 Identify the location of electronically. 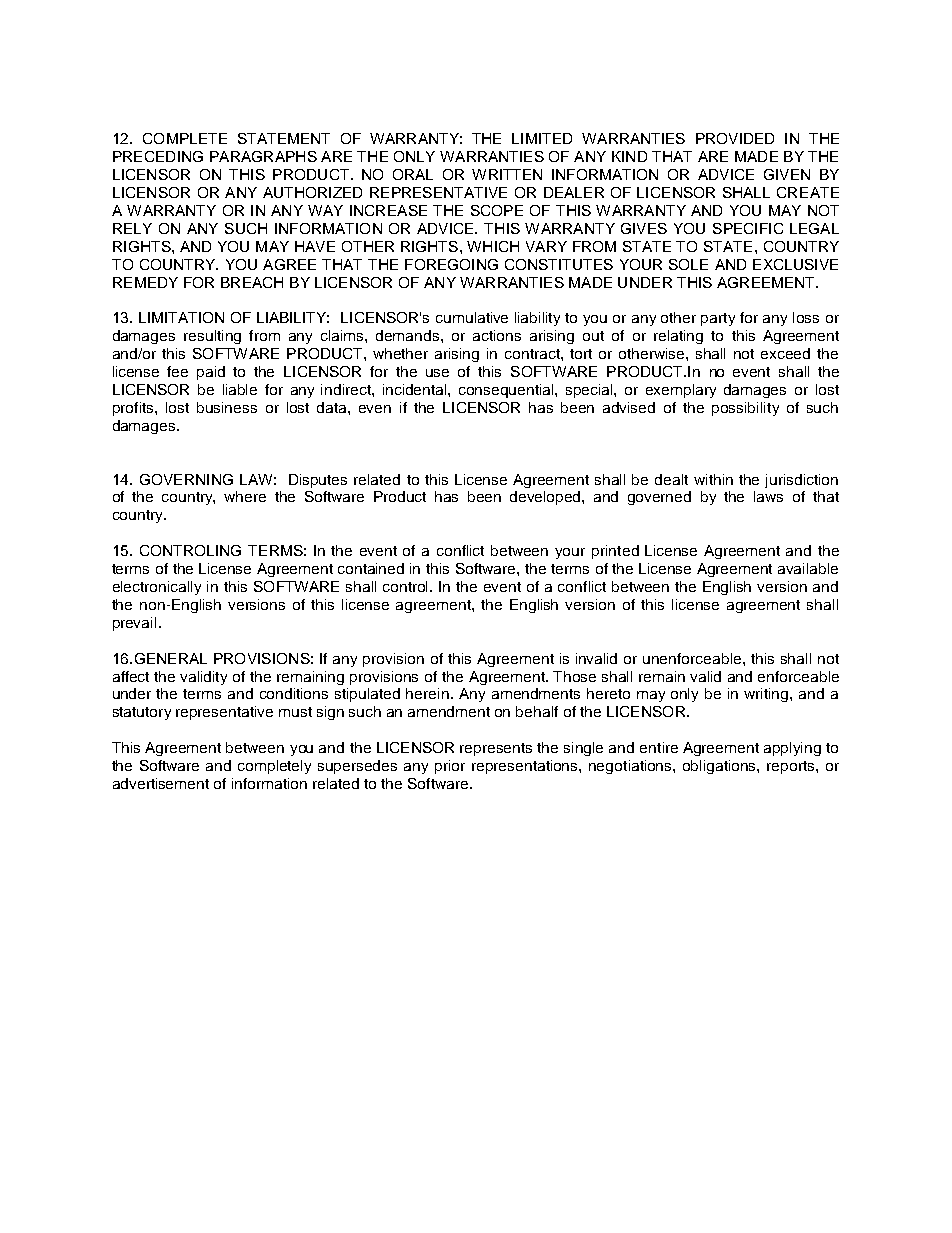
(157, 588).
